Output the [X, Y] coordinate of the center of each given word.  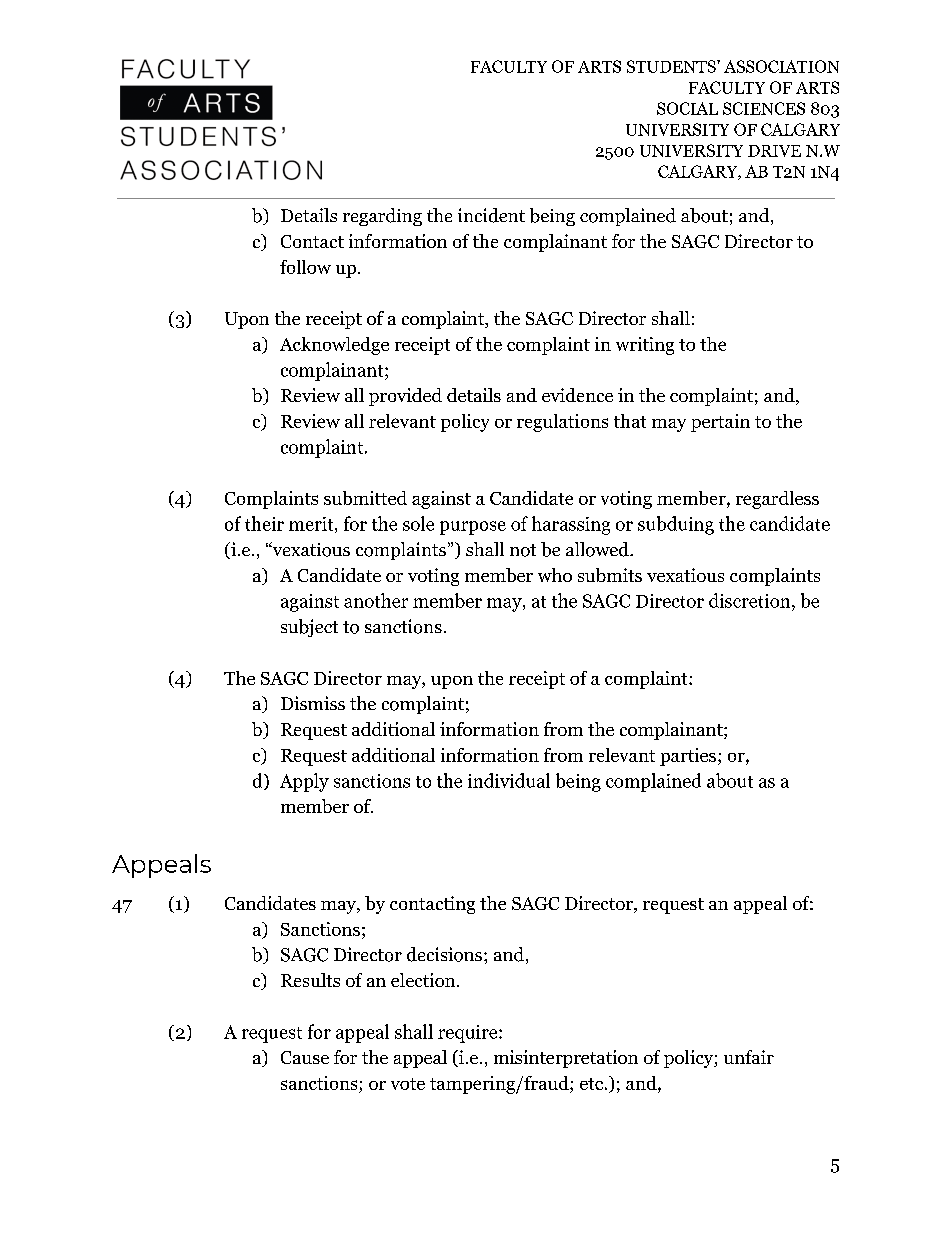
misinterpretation [566, 1059]
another [376, 600]
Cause [305, 1057]
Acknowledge [334, 346]
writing [645, 346]
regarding [382, 217]
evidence [577, 395]
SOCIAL [687, 108]
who [555, 575]
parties [688, 757]
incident [491, 215]
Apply [304, 782]
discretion [751, 600]
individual [509, 780]
